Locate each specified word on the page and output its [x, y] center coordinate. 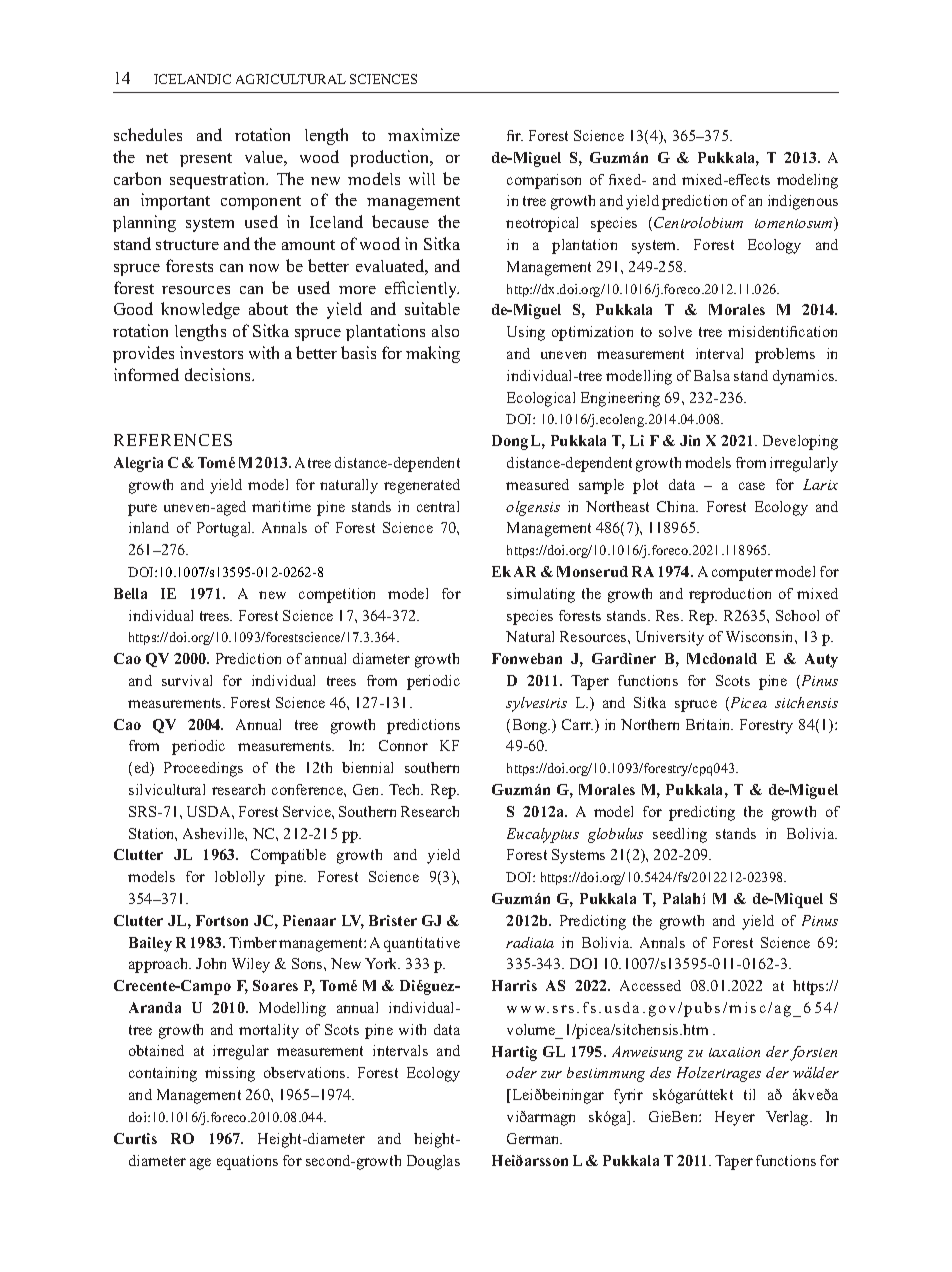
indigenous [803, 202]
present [206, 160]
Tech [406, 789]
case [752, 486]
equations [247, 1162]
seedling [680, 835]
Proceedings [203, 769]
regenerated [422, 486]
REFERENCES [173, 440]
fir [515, 135]
